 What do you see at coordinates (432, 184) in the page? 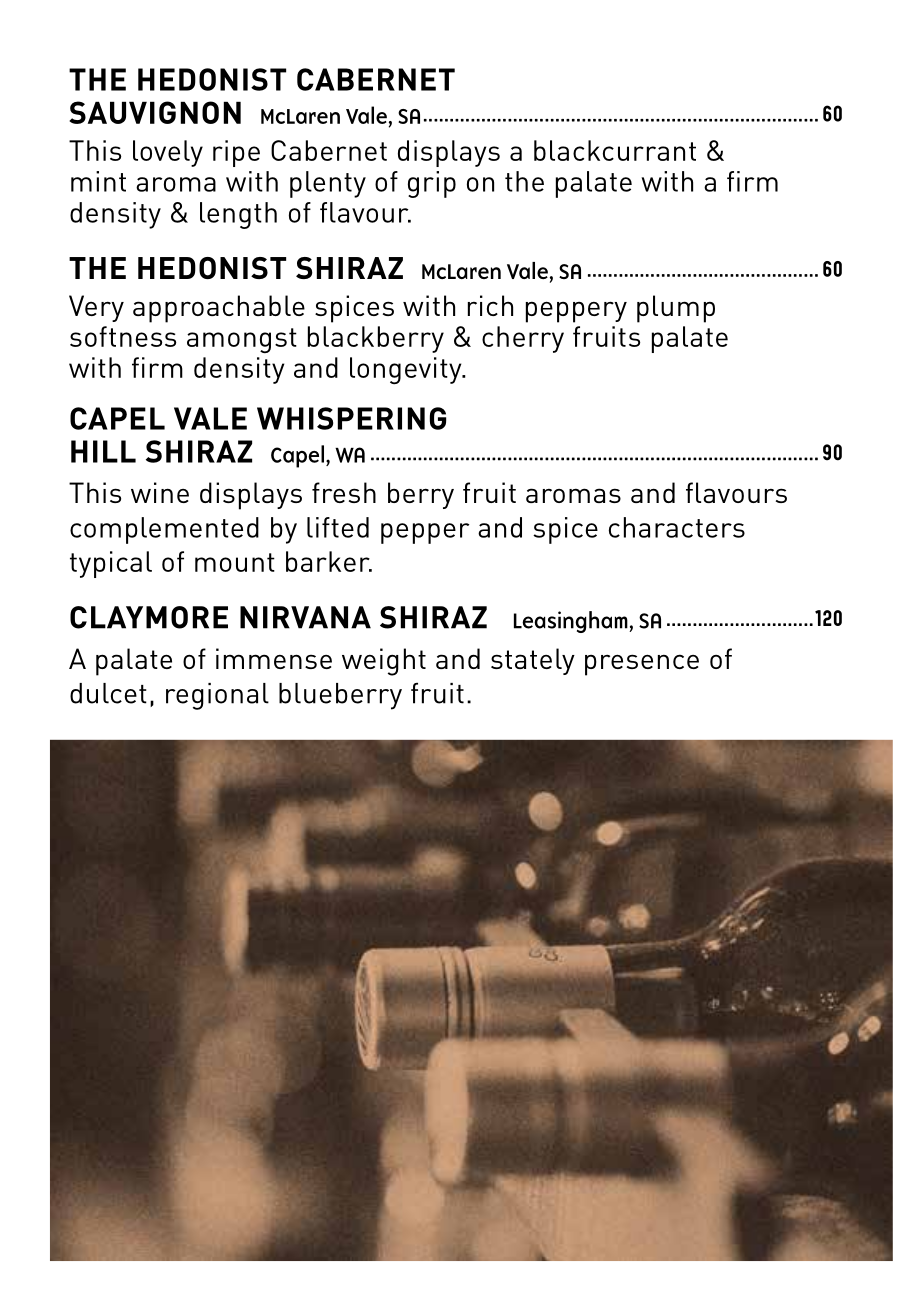
I see `grip` at bounding box center [432, 184].
